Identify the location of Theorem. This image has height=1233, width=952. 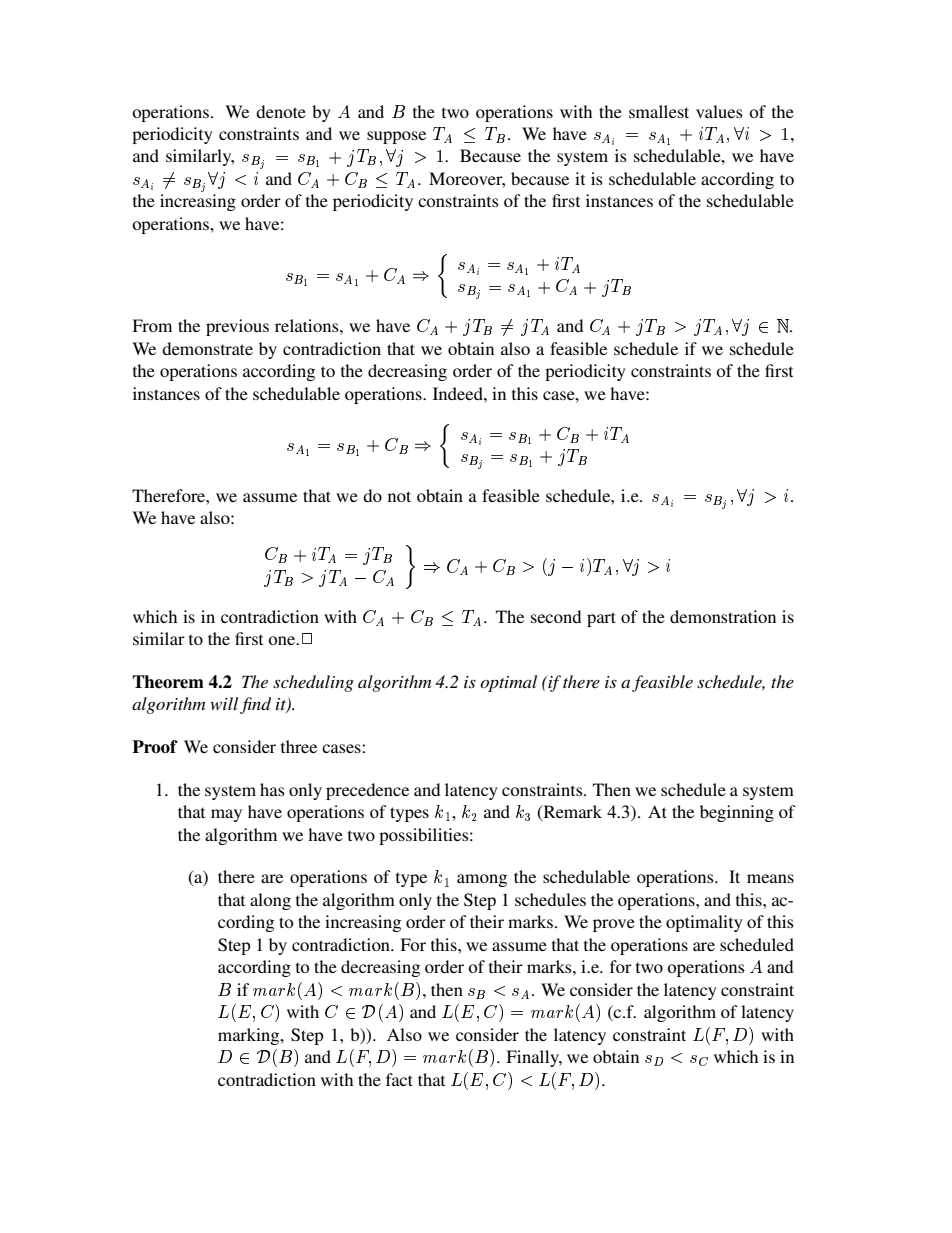
(168, 682).
